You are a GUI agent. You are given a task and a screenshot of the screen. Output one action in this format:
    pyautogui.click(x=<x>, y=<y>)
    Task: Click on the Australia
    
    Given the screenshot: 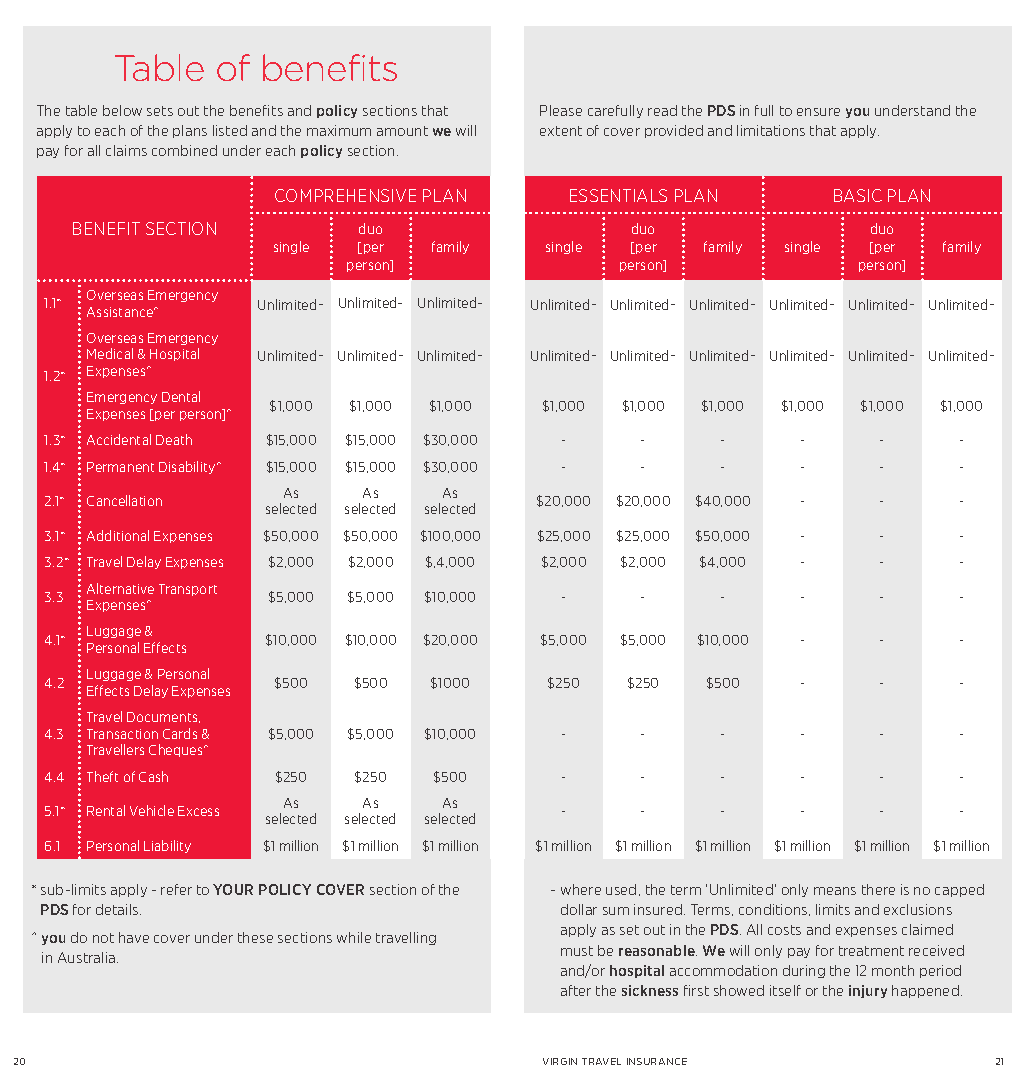 What is the action you would take?
    pyautogui.click(x=88, y=957)
